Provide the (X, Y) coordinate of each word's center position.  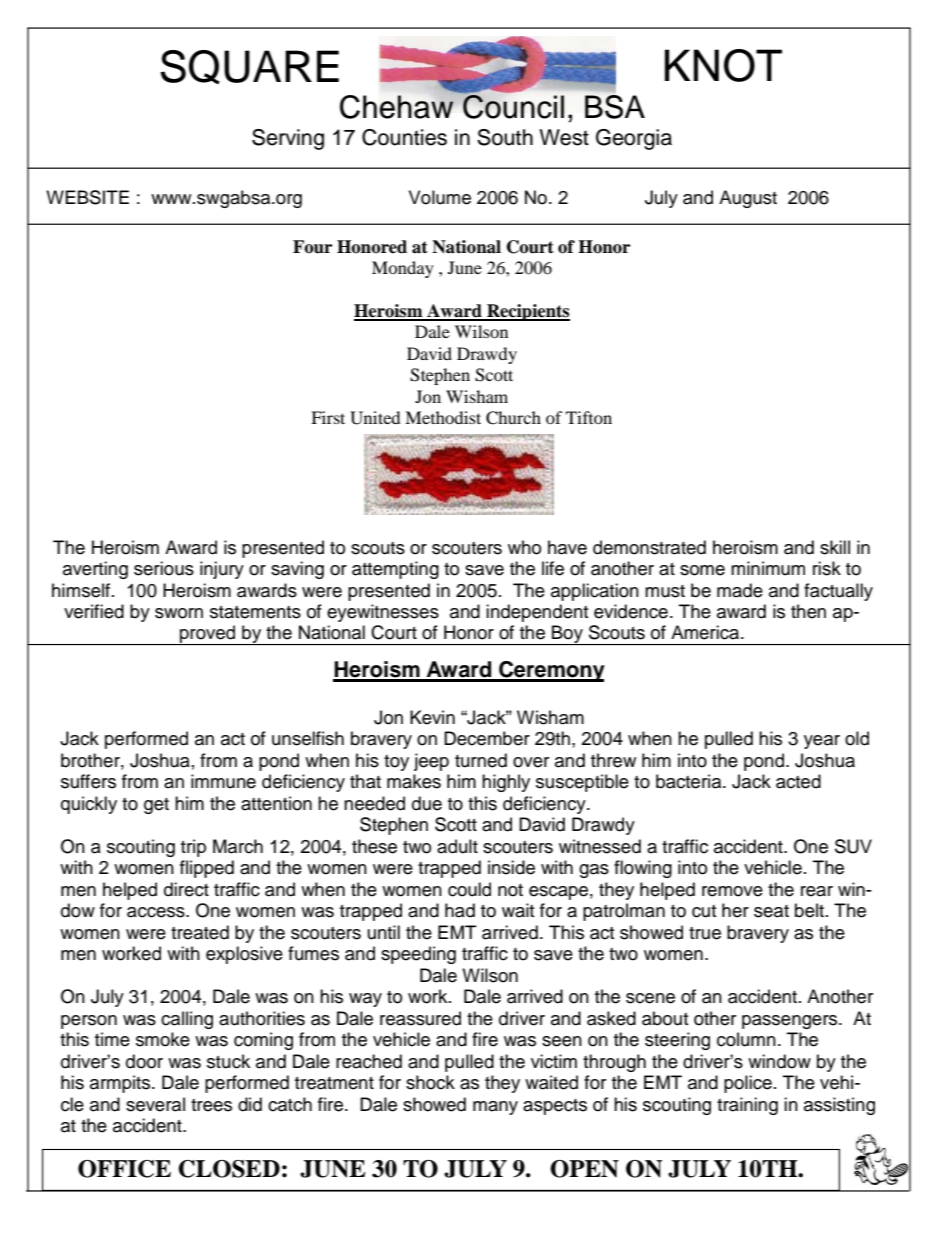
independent (537, 613)
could (469, 889)
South (505, 137)
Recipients (527, 312)
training (747, 1106)
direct (186, 889)
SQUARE (249, 67)
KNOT (723, 65)
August (748, 199)
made (740, 590)
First (328, 417)
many (495, 1108)
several (155, 1104)
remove (732, 891)
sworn (179, 613)
